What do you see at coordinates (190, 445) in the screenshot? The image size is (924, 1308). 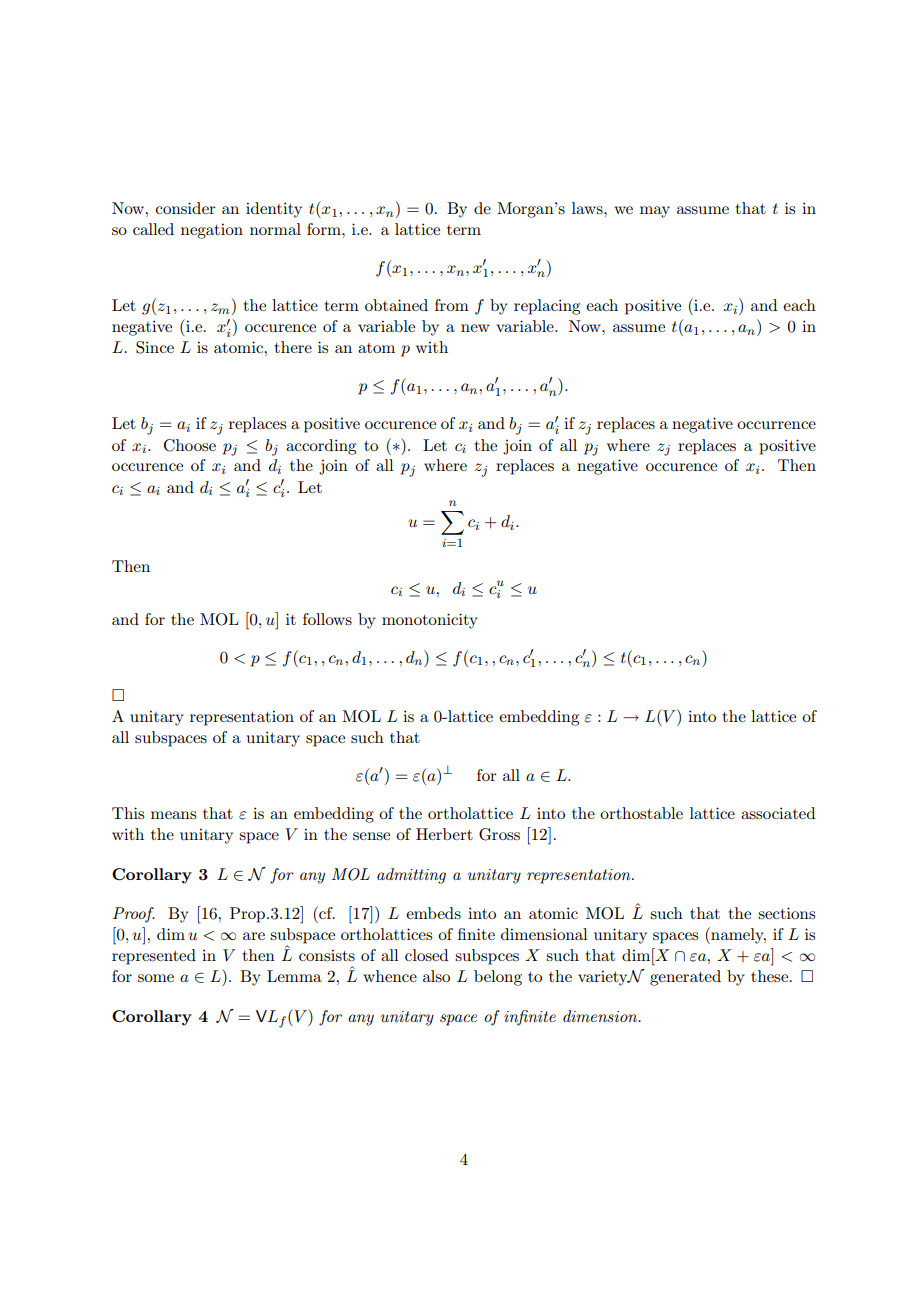 I see `Choose` at bounding box center [190, 445].
